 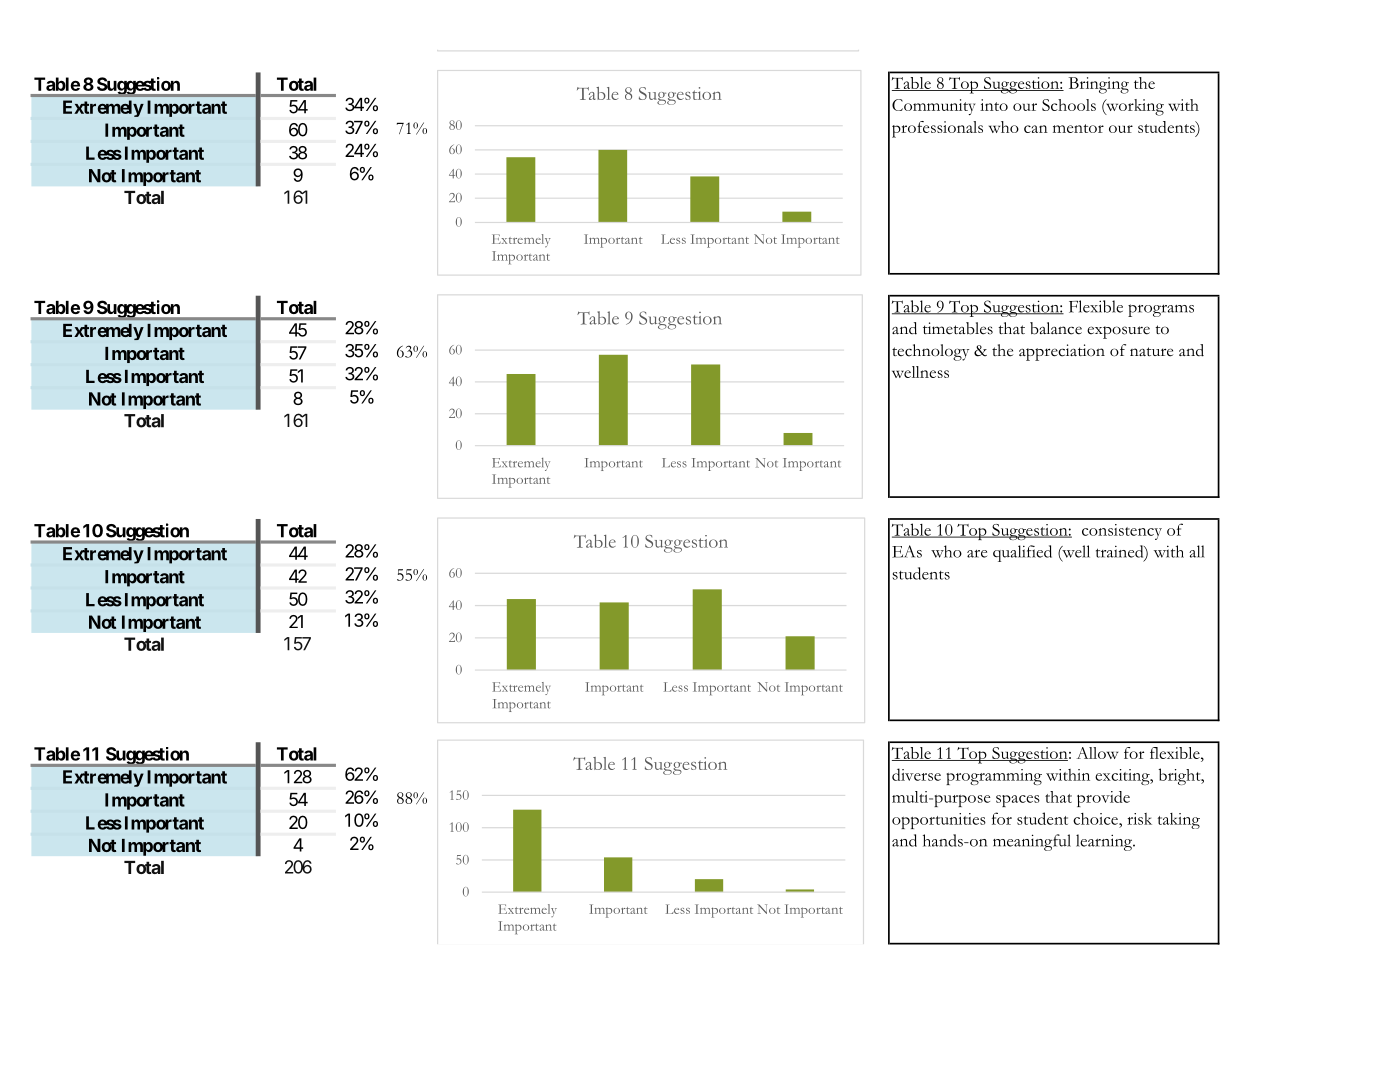 I want to click on risk, so click(x=1139, y=819).
